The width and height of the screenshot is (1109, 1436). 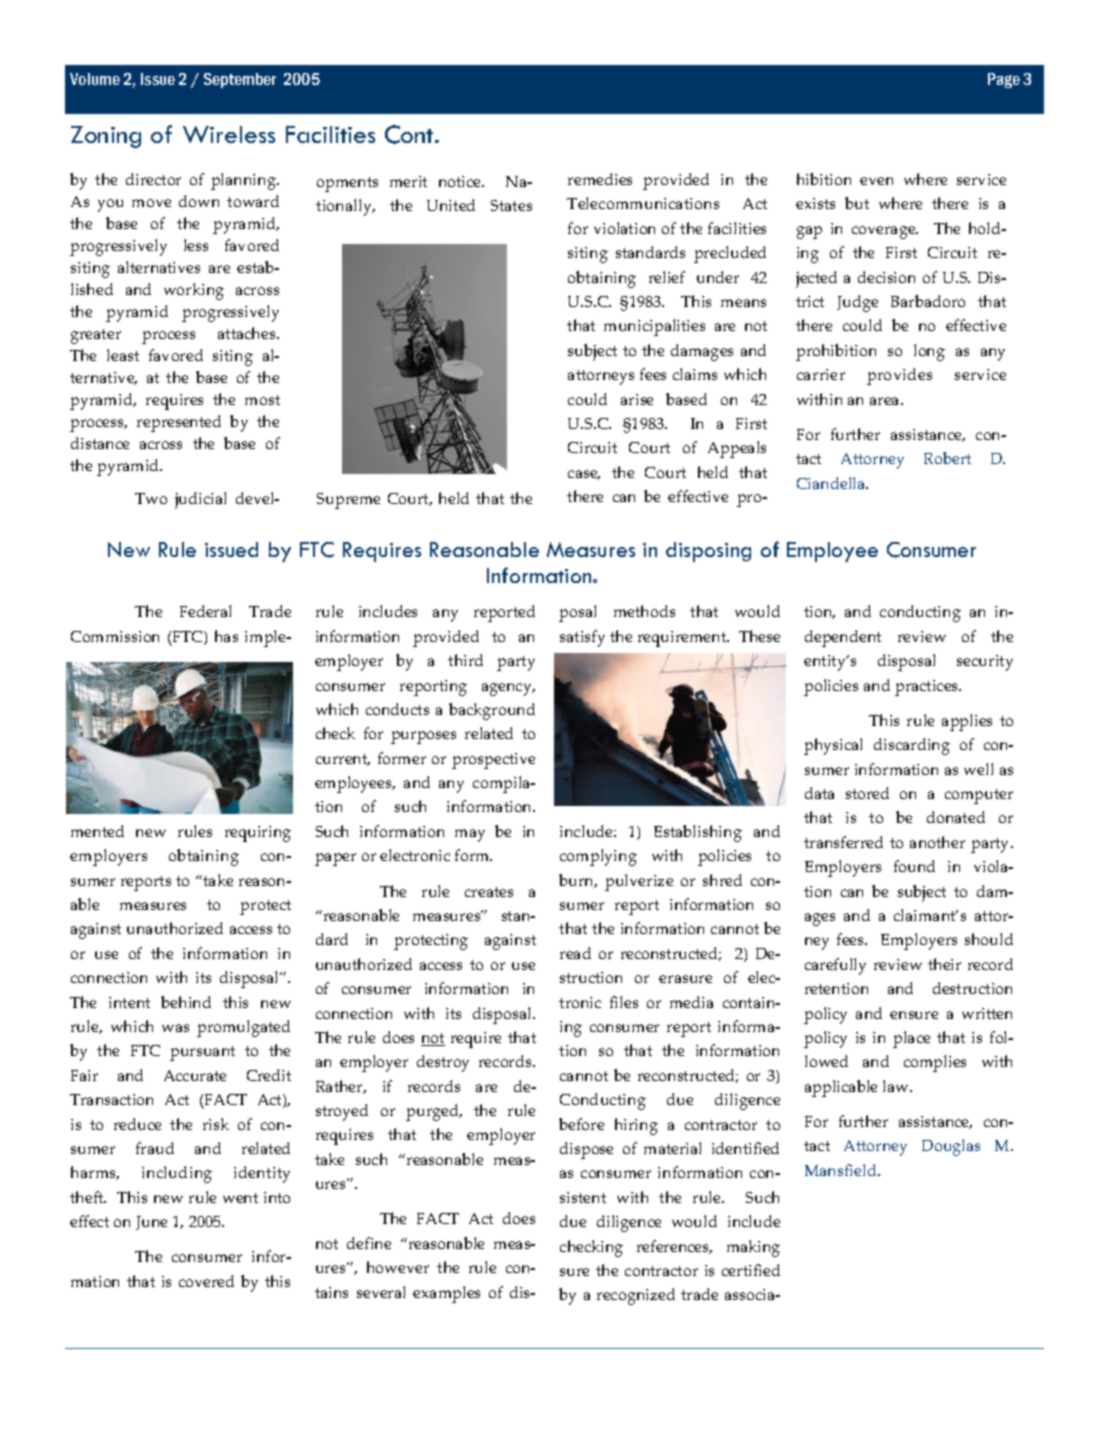 I want to click on making, so click(x=753, y=1248).
